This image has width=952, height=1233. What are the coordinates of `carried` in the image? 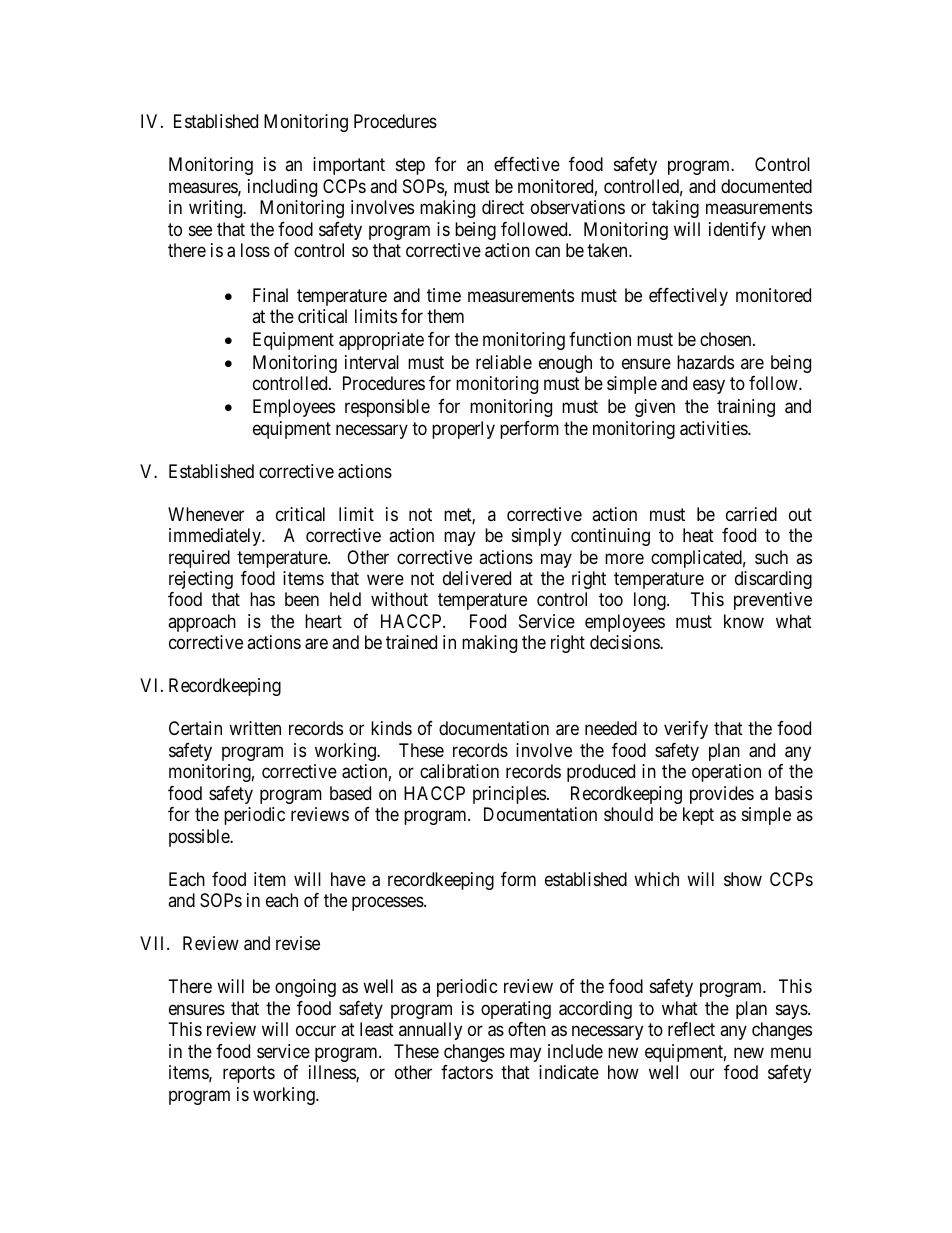 It's located at (751, 514).
